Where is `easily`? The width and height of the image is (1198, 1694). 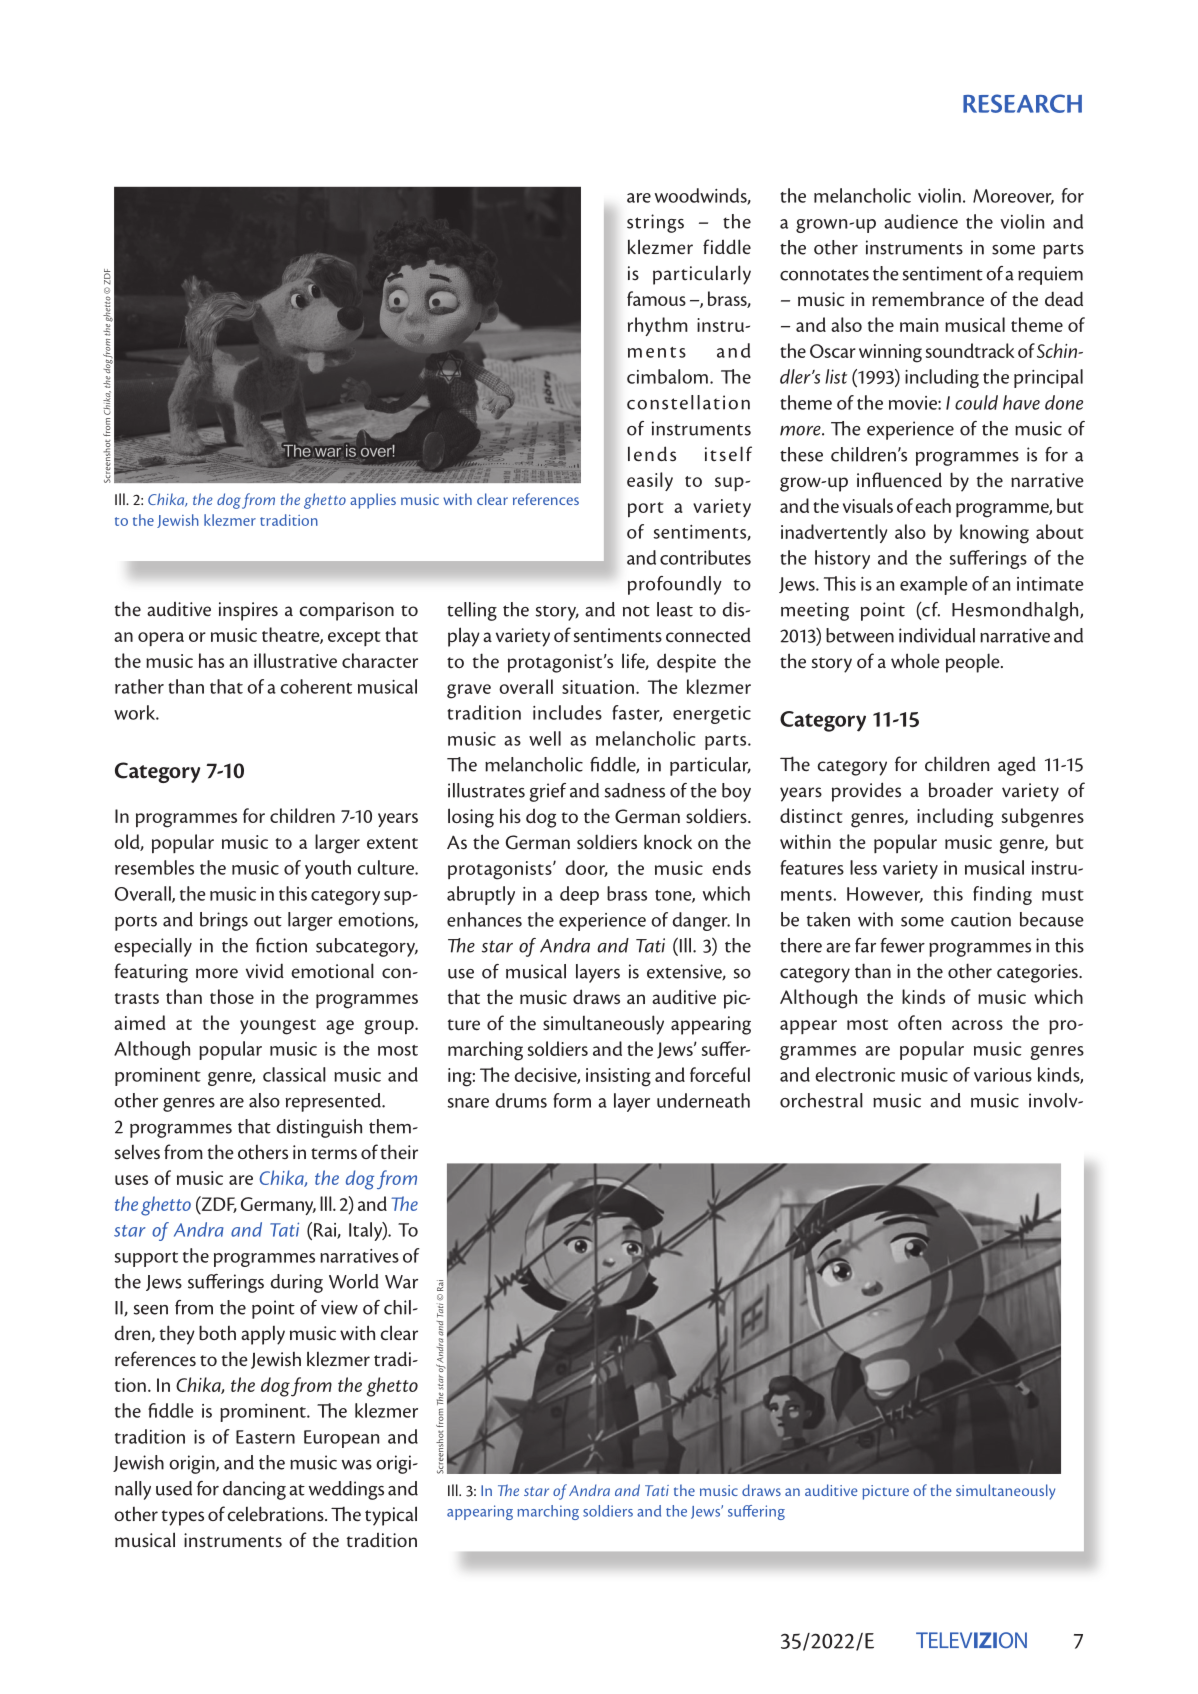
easily is located at coordinates (650, 481).
